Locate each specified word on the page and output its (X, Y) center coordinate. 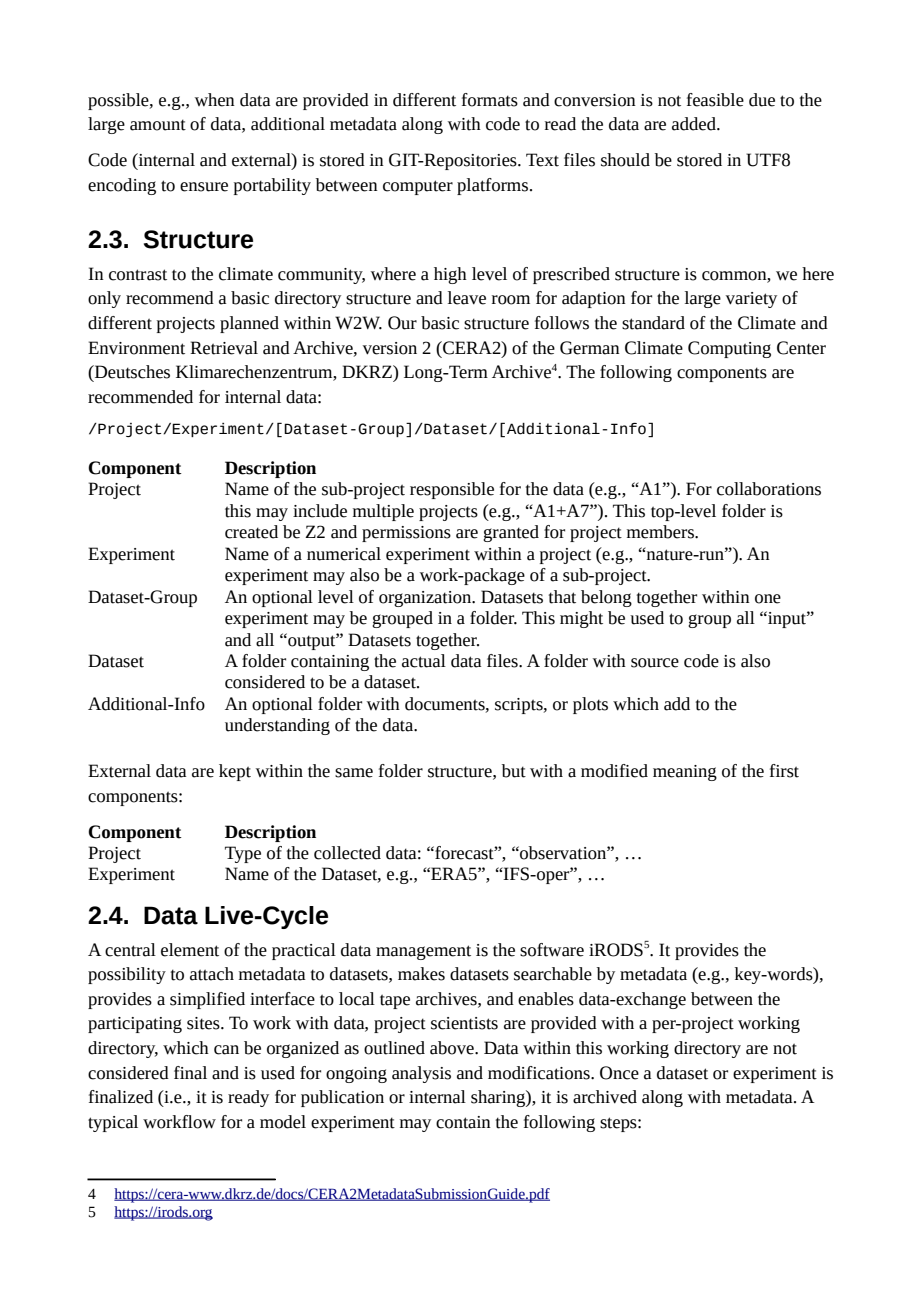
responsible (452, 490)
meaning (685, 773)
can (226, 1050)
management (423, 952)
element (190, 950)
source (655, 663)
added (695, 124)
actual (424, 661)
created (251, 532)
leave (467, 298)
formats (490, 100)
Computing (729, 349)
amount (158, 125)
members (661, 532)
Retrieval (224, 348)
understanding (277, 726)
